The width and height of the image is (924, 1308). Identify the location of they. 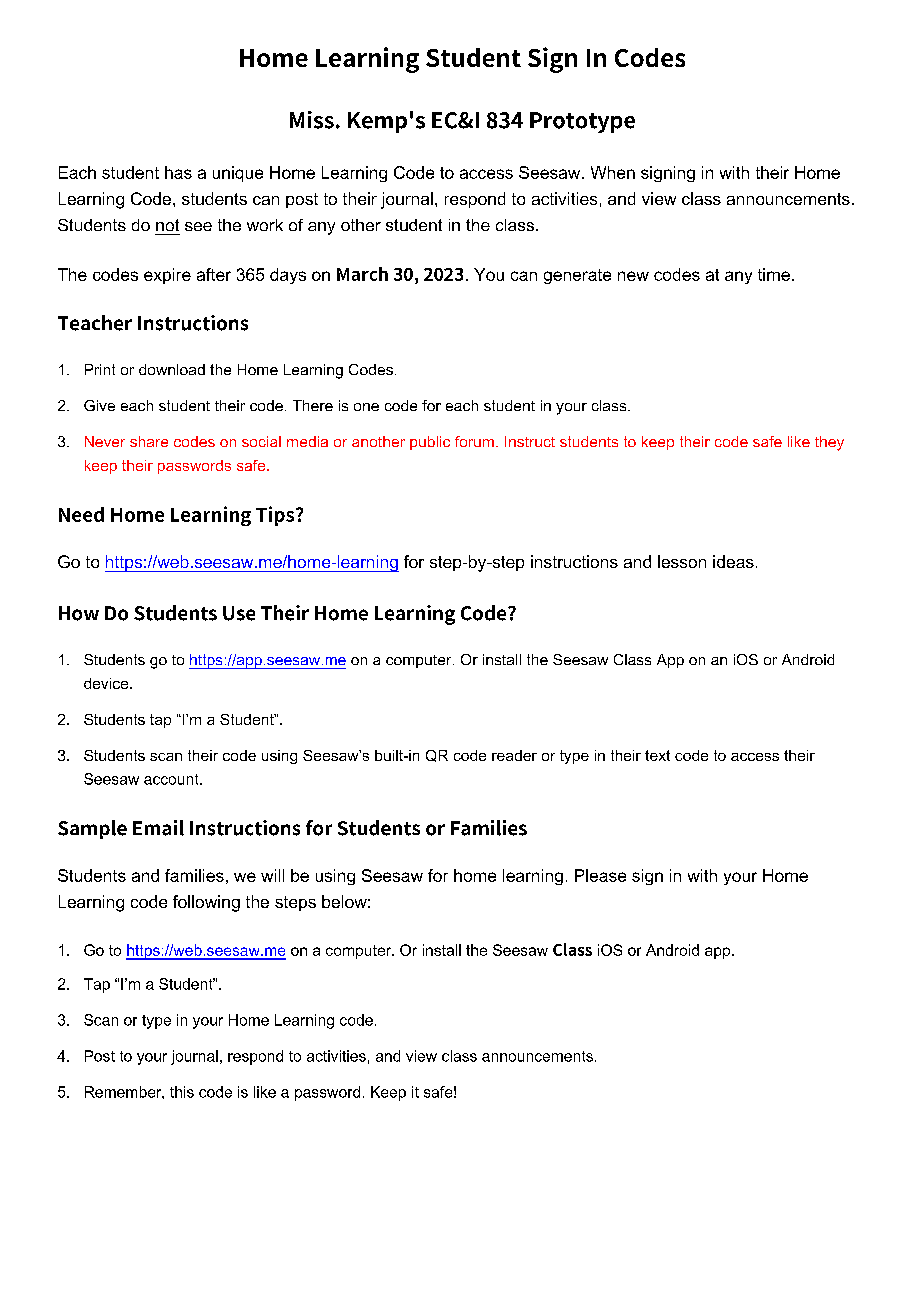
(829, 443).
